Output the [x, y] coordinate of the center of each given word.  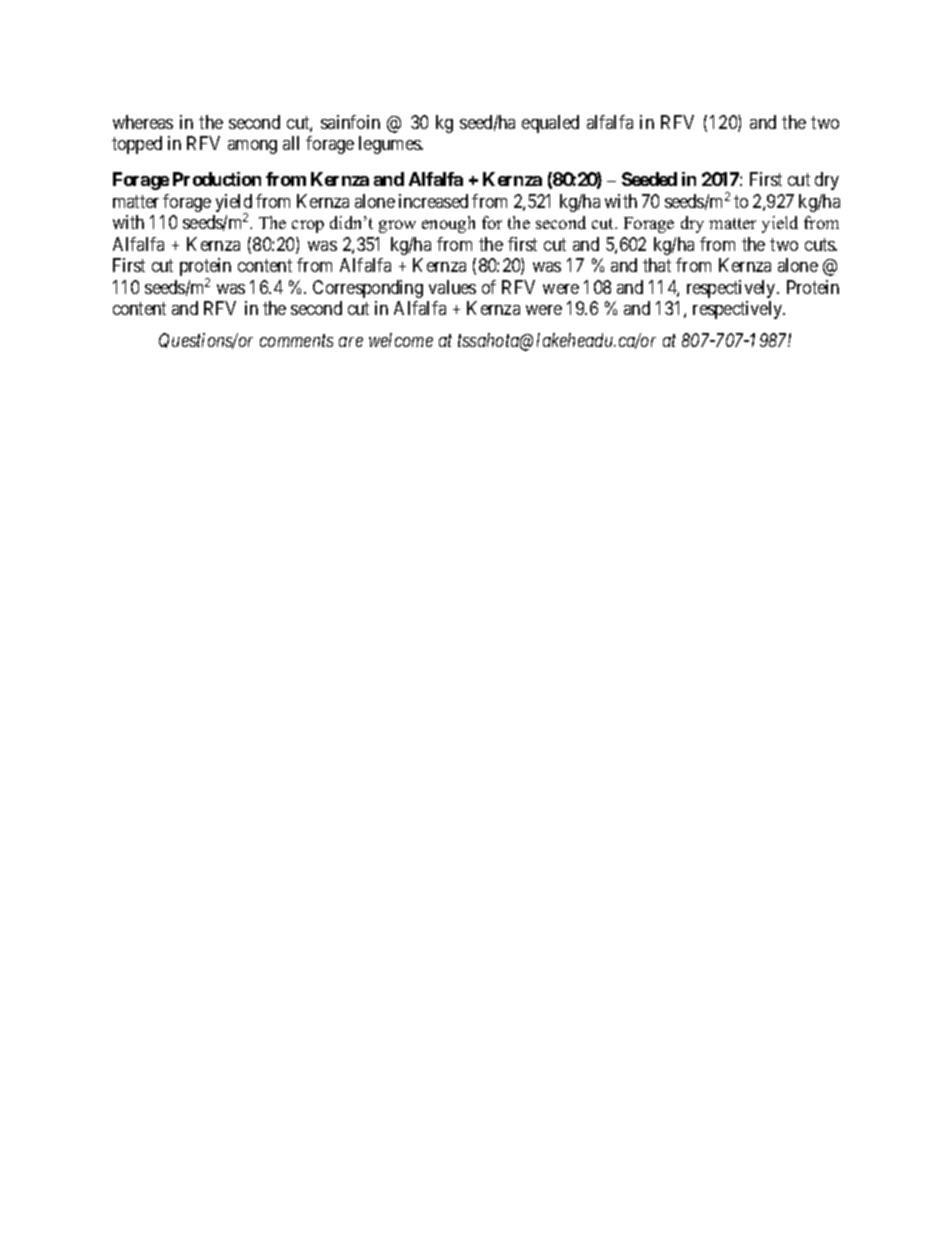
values [452, 287]
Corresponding [368, 289]
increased [433, 201]
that [657, 265]
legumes [391, 145]
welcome [401, 340]
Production [217, 179]
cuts [821, 244]
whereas [143, 122]
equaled [550, 124]
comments [296, 341]
